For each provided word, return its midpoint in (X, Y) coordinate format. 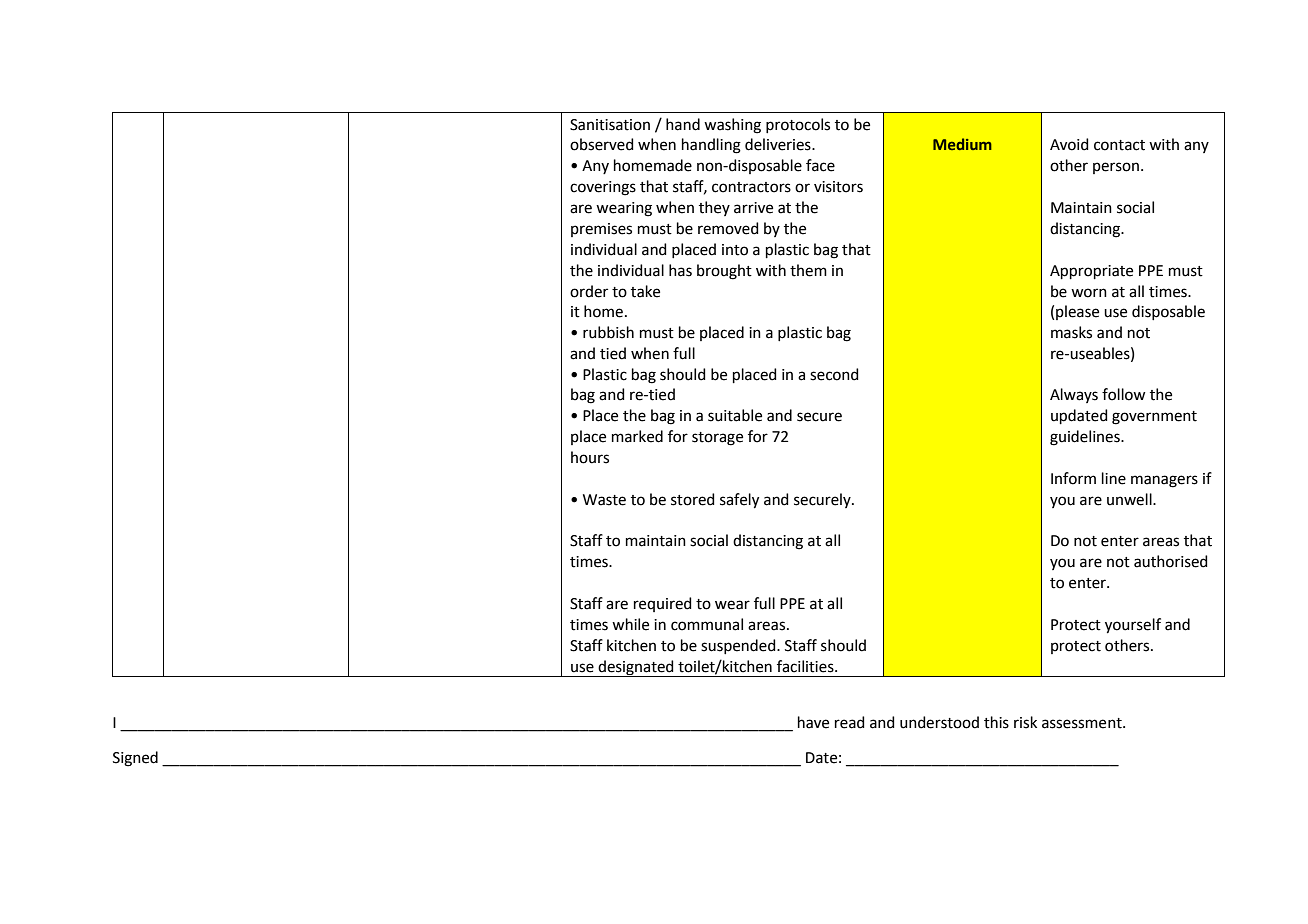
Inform (1073, 478)
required (663, 604)
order (589, 291)
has (680, 270)
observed (602, 144)
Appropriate (1091, 272)
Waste (604, 500)
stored (693, 499)
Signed (135, 759)
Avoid (1069, 144)
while (630, 624)
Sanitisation (610, 125)
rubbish (608, 332)
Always (1074, 395)
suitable (735, 415)
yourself (1133, 626)
